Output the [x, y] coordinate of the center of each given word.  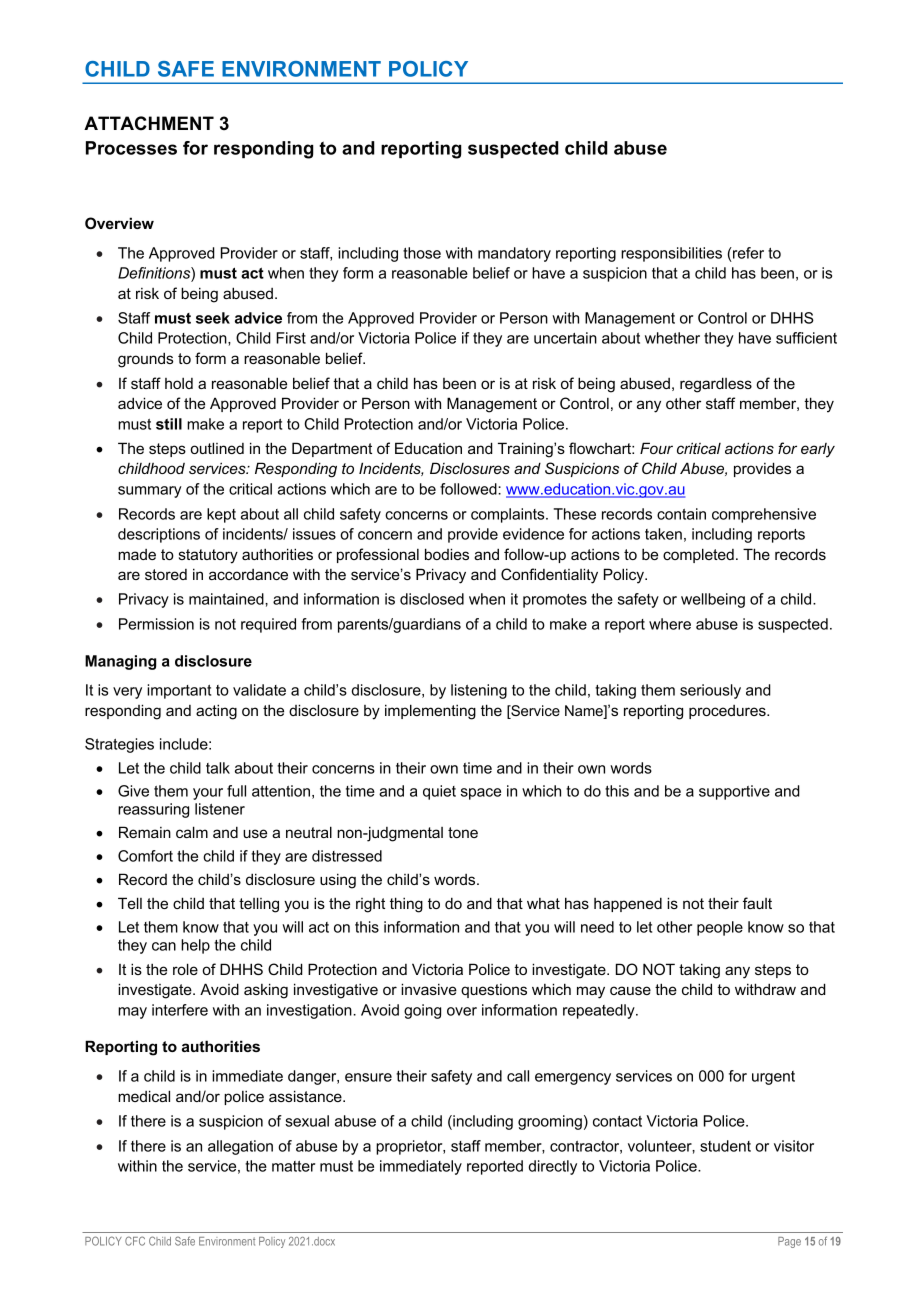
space [481, 794]
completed [698, 555]
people [720, 928]
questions [494, 991]
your [208, 794]
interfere [180, 1010]
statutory [208, 556]
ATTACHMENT [149, 123]
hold [179, 383]
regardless [716, 385]
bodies [447, 554]
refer [747, 253]
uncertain [565, 338]
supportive [734, 792]
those [422, 253]
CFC [135, 1241]
